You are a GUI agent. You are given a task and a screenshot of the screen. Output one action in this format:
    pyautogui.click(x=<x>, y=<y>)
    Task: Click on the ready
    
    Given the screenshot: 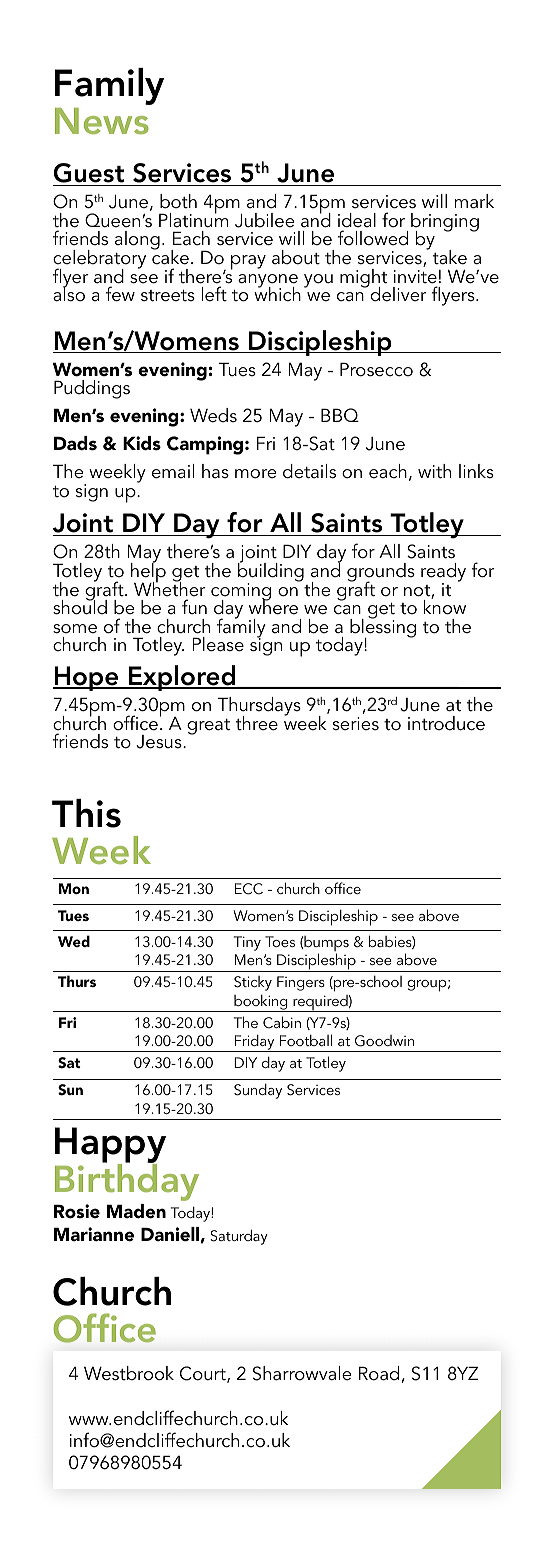 What is the action you would take?
    pyautogui.click(x=443, y=573)
